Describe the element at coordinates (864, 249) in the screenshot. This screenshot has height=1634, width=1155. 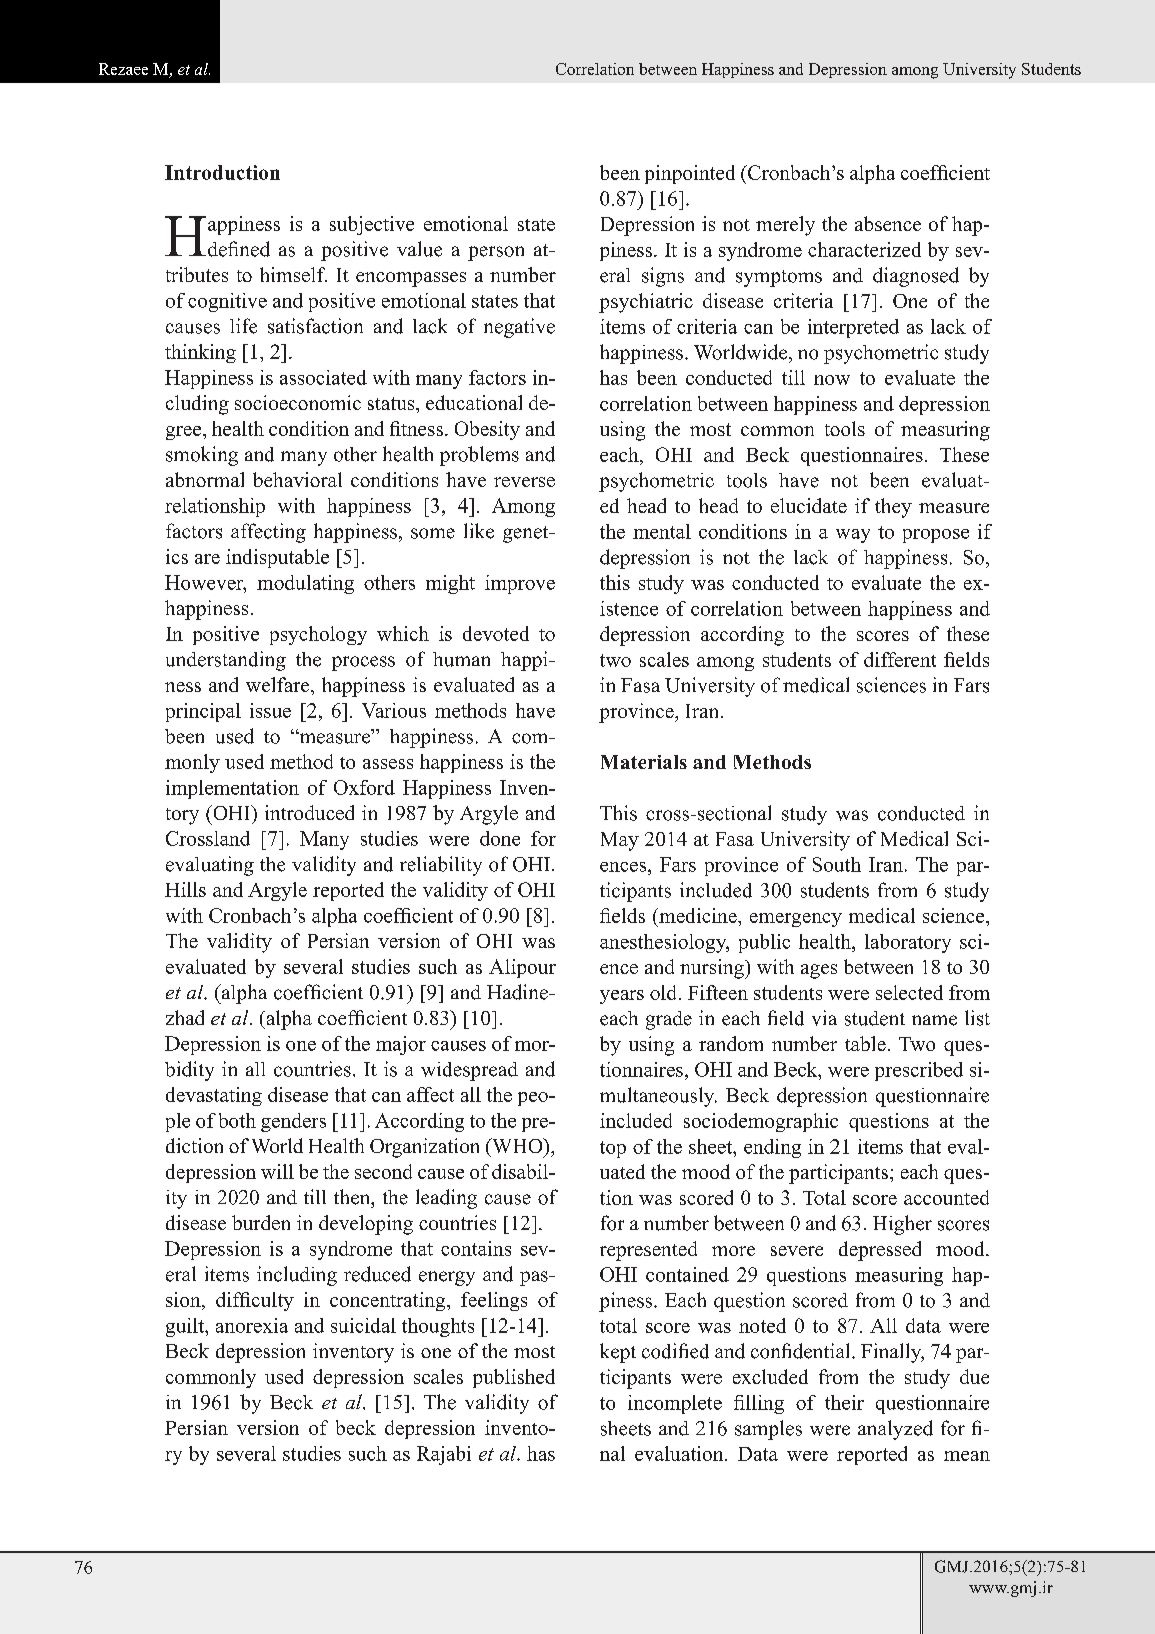
I see `characterized` at that location.
